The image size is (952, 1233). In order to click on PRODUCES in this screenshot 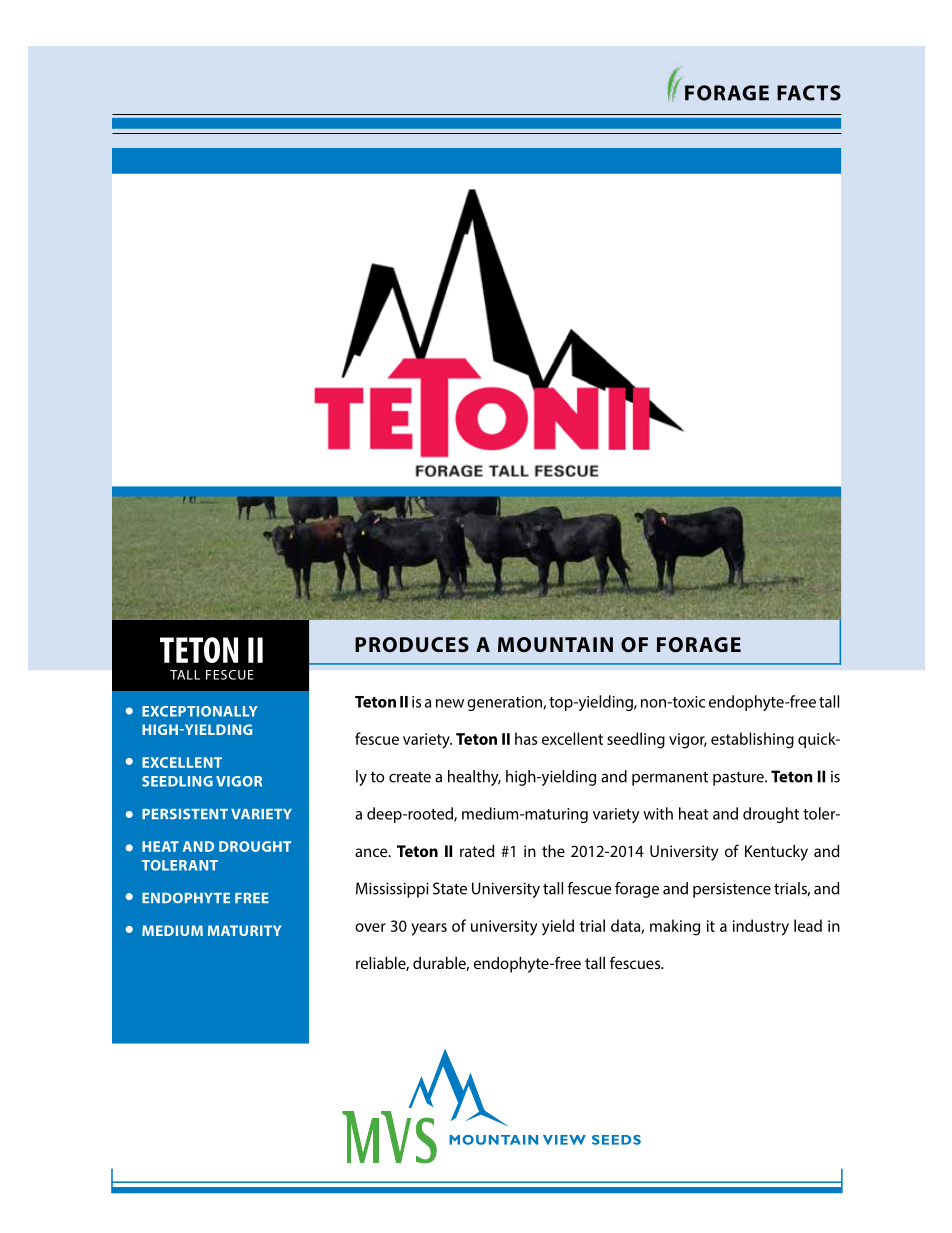, I will do `click(412, 644)`.
